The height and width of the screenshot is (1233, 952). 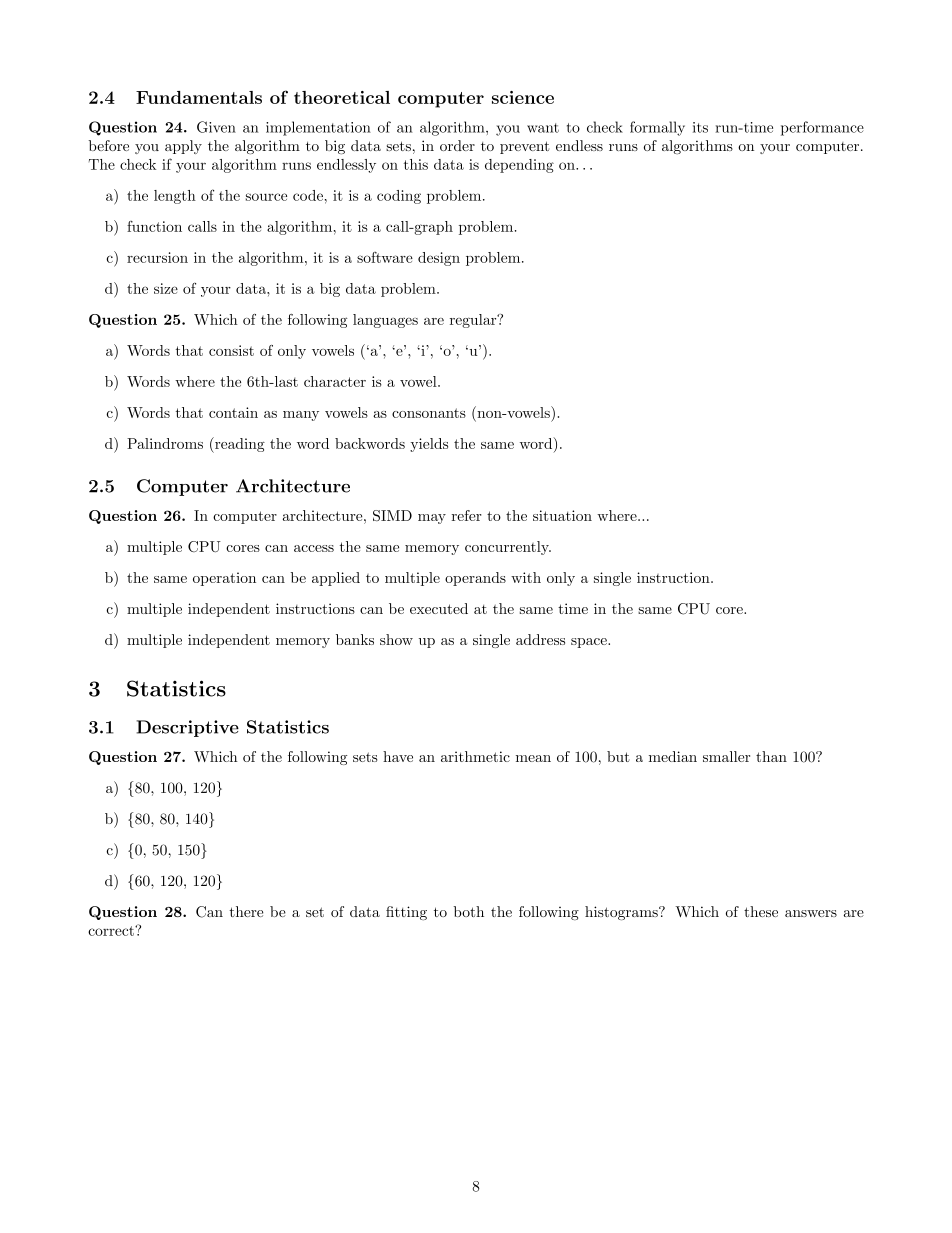 I want to click on order, so click(x=457, y=145).
